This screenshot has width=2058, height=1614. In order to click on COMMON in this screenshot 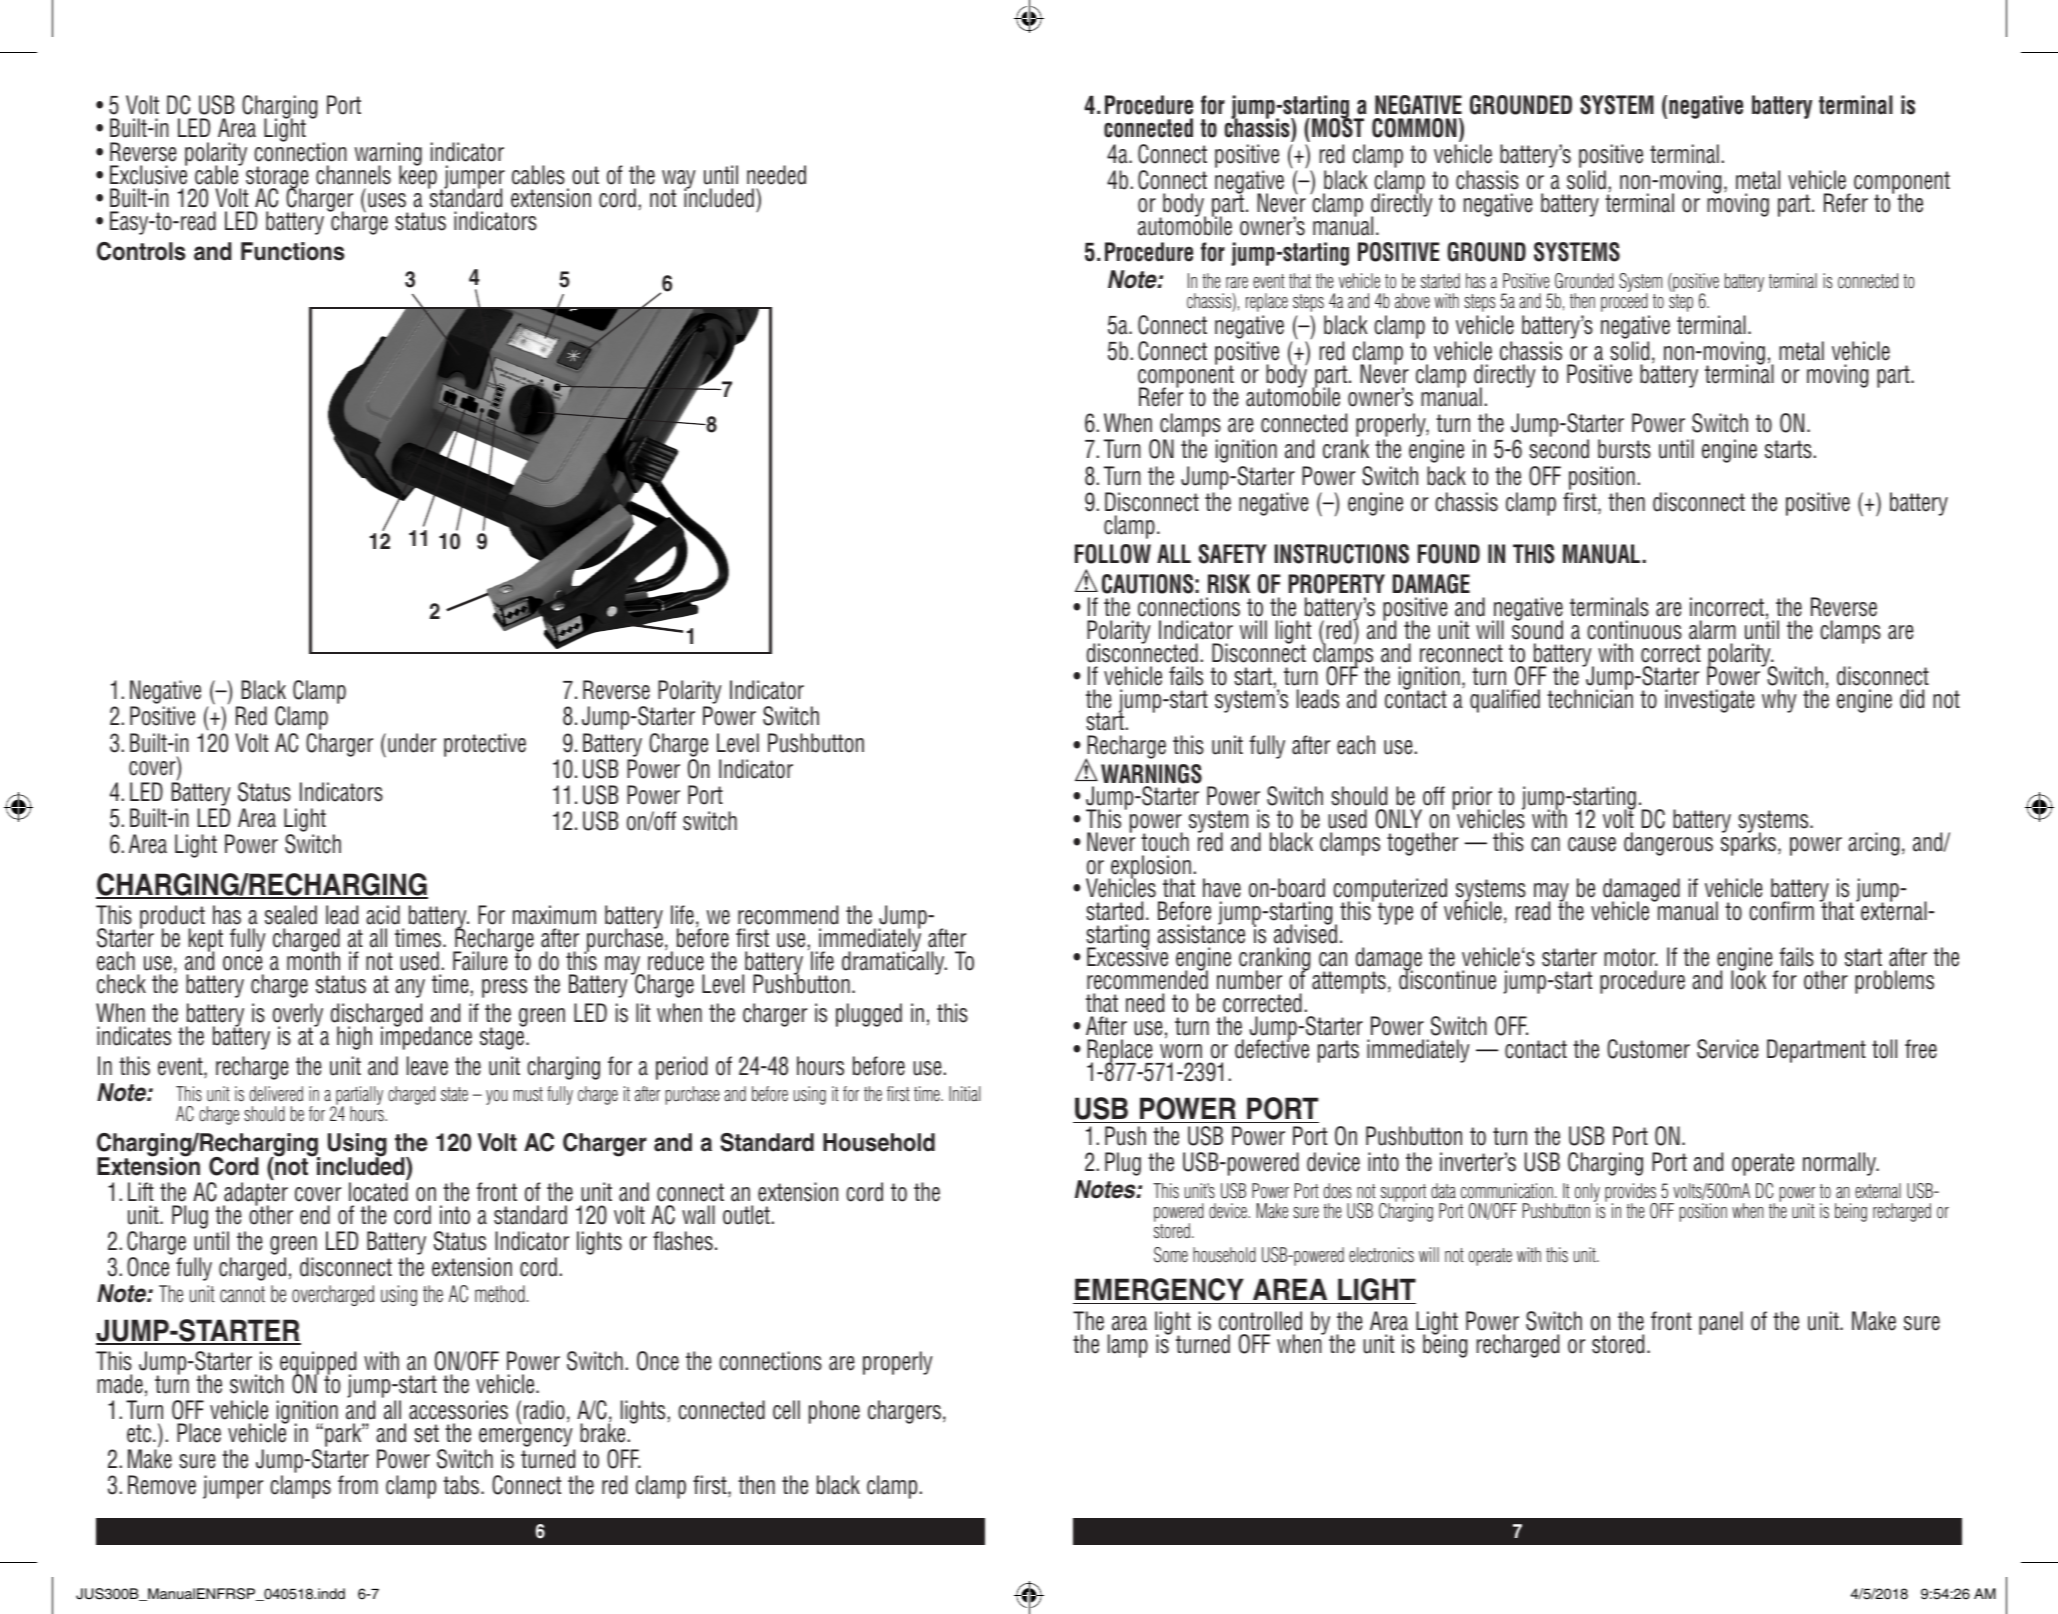, I will do `click(1414, 128)`.
